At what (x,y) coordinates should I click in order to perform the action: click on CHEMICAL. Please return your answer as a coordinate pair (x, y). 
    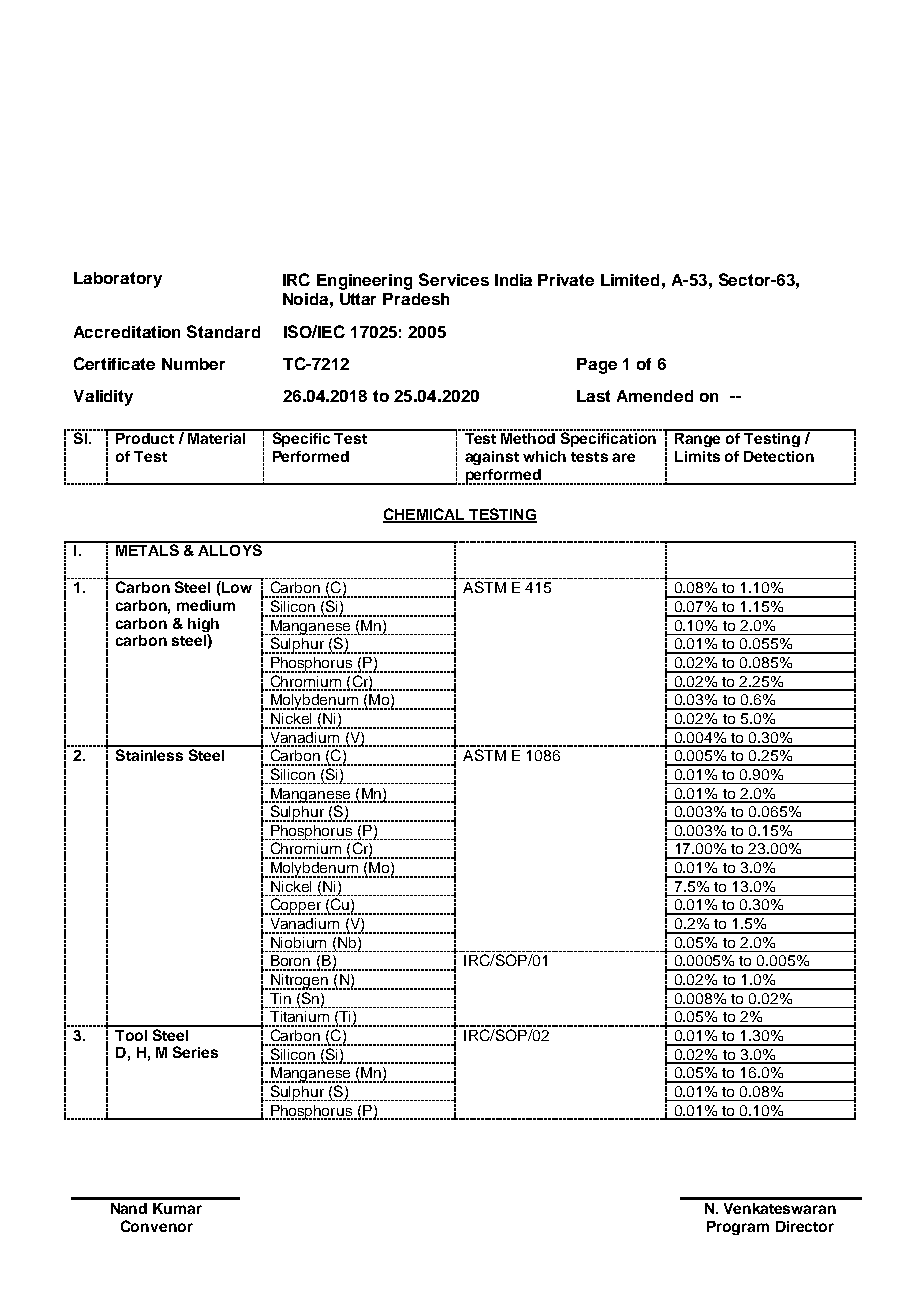
    Looking at the image, I should click on (425, 515).
